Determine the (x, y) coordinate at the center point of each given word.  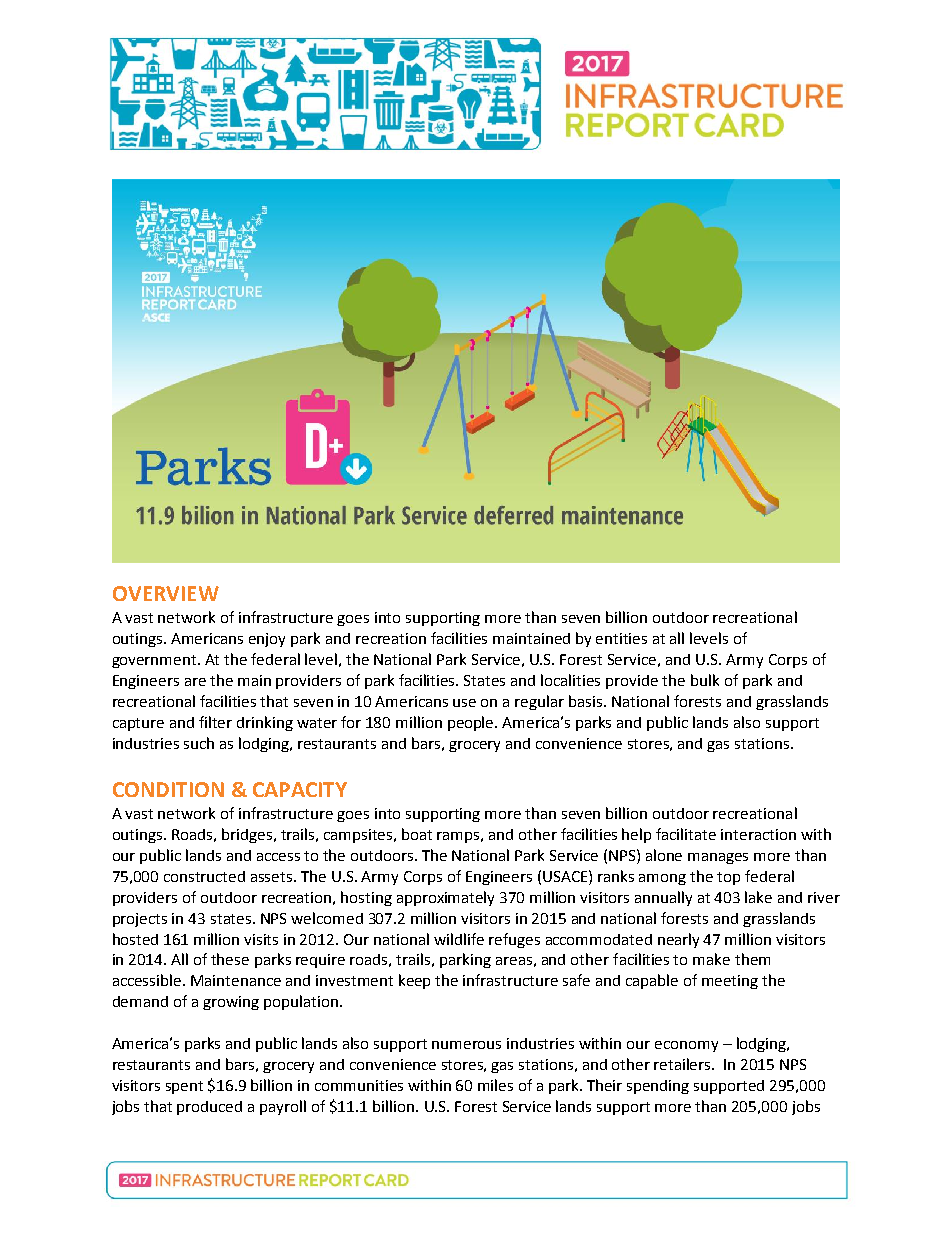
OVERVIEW (166, 593)
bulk (705, 680)
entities (621, 638)
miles (495, 1085)
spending (658, 1087)
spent (184, 1087)
